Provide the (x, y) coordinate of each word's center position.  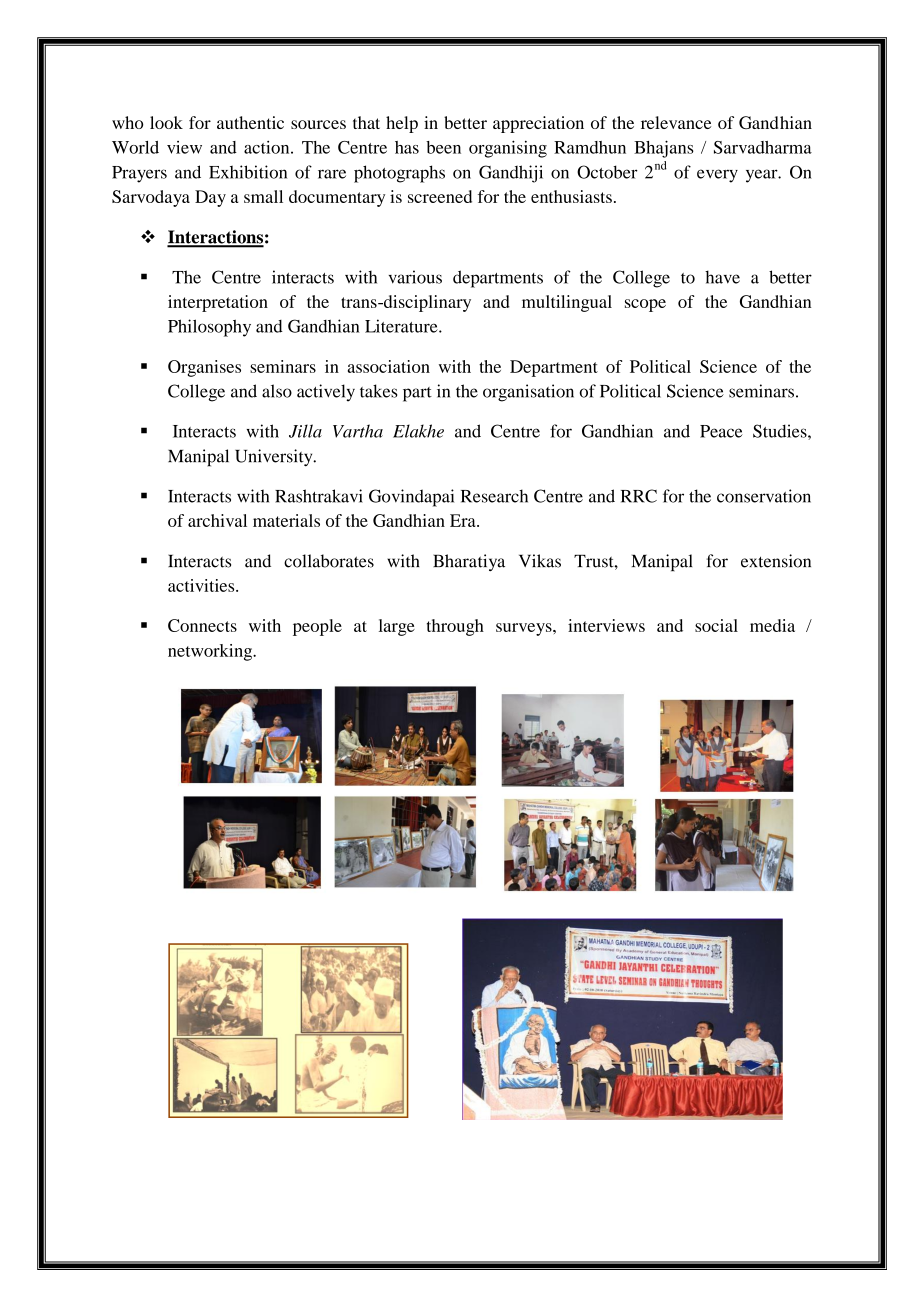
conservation (764, 496)
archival (217, 520)
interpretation (218, 303)
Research (494, 496)
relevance (676, 122)
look (166, 122)
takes (378, 391)
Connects (202, 625)
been (443, 147)
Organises (204, 368)
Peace (721, 431)
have (722, 277)
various (415, 277)
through (455, 627)
